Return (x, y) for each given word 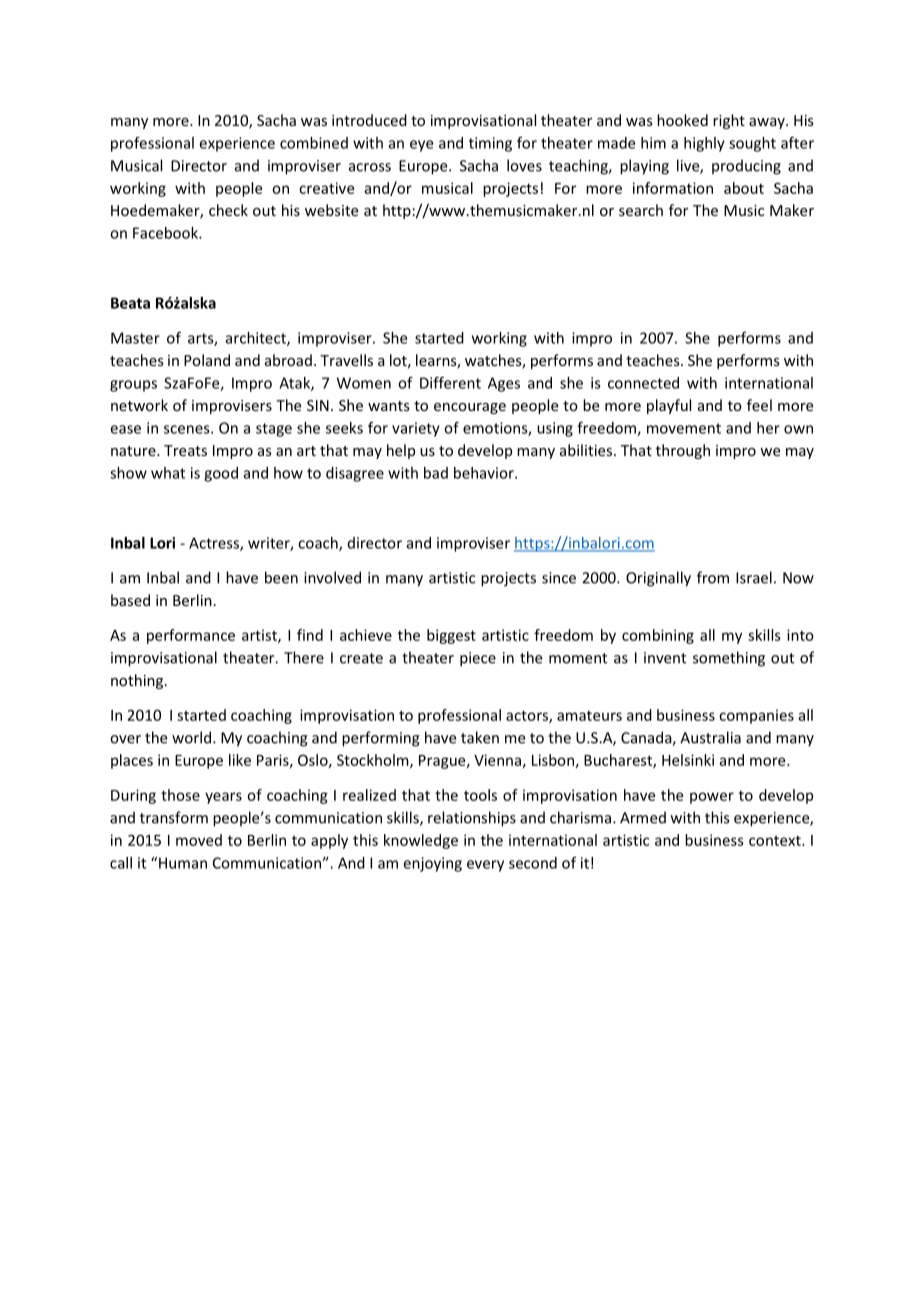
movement (684, 428)
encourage (470, 408)
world (191, 737)
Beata (130, 303)
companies (756, 716)
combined (314, 143)
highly (704, 144)
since (559, 578)
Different (450, 382)
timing (490, 144)
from (713, 577)
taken (480, 737)
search (641, 210)
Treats (185, 450)
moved (199, 840)
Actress (215, 544)
